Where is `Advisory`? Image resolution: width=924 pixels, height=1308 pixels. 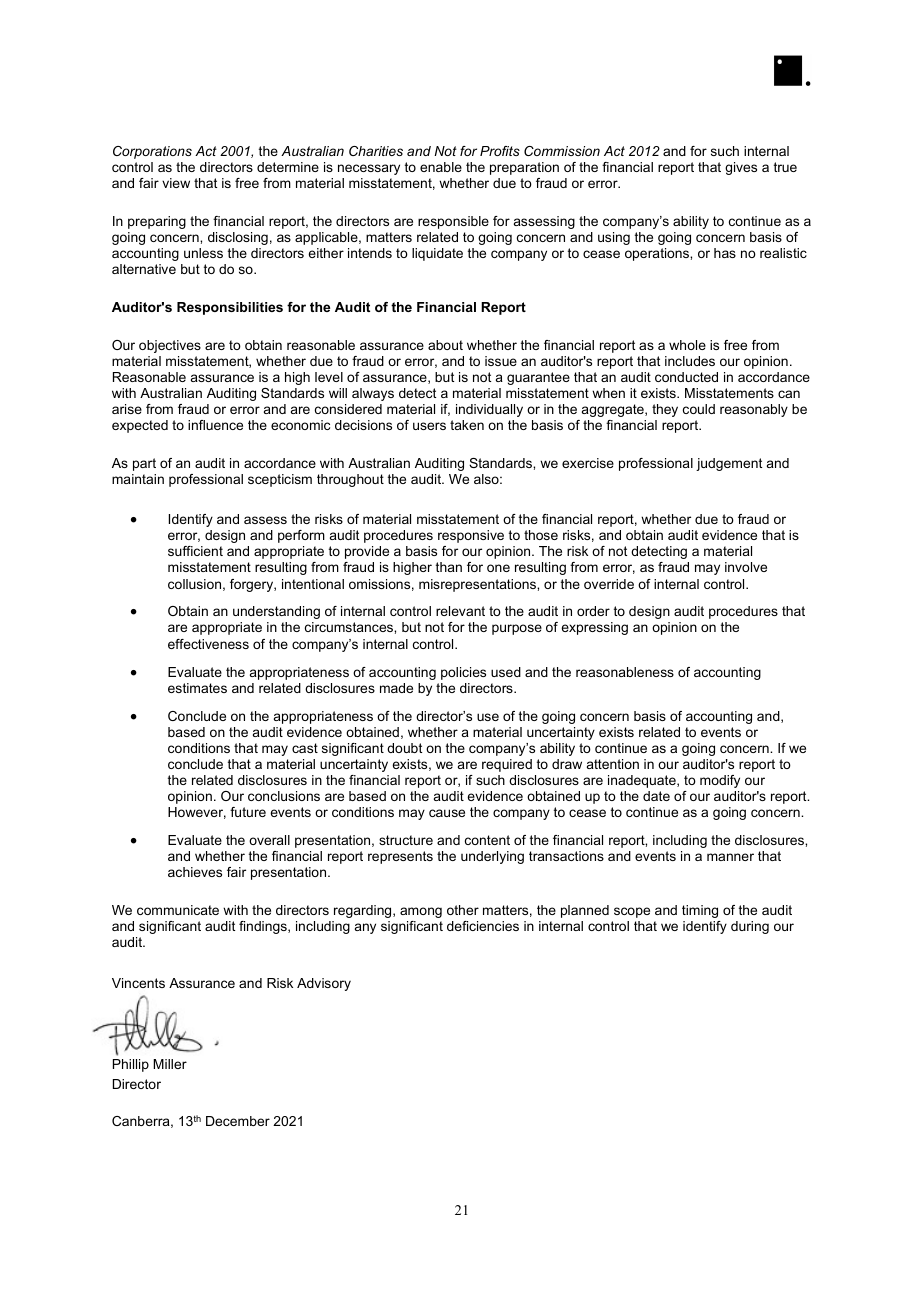
Advisory is located at coordinates (324, 984).
